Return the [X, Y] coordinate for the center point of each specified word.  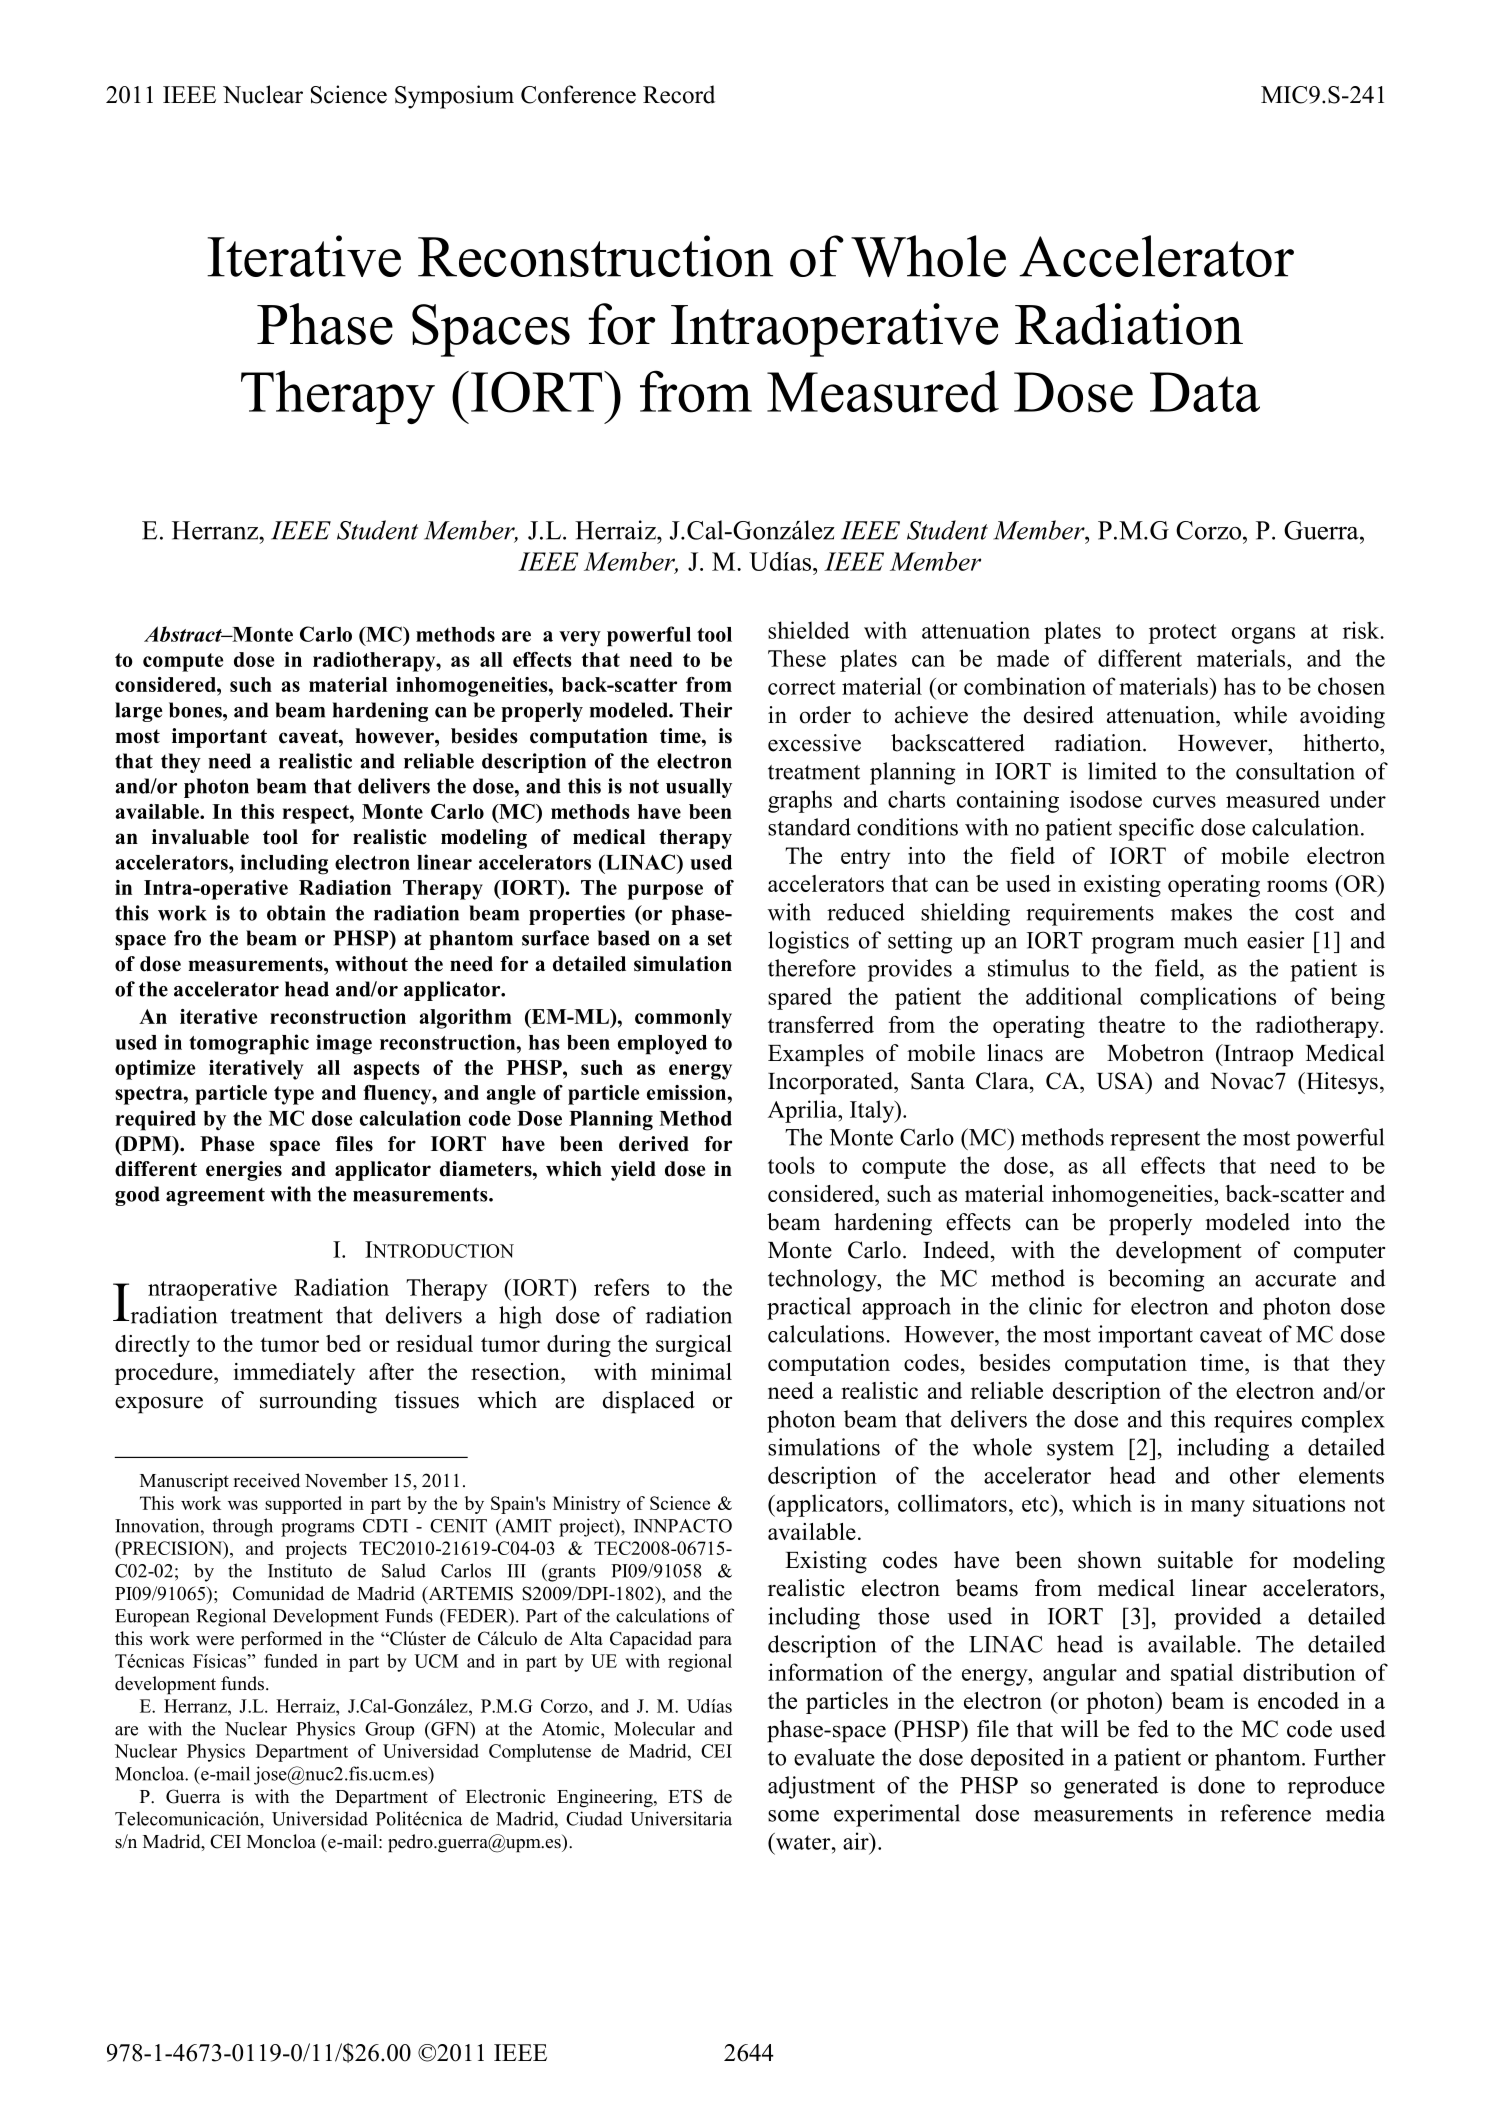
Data [1205, 392]
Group [389, 1731]
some [793, 1816]
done [1221, 1785]
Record [679, 94]
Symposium [454, 97]
